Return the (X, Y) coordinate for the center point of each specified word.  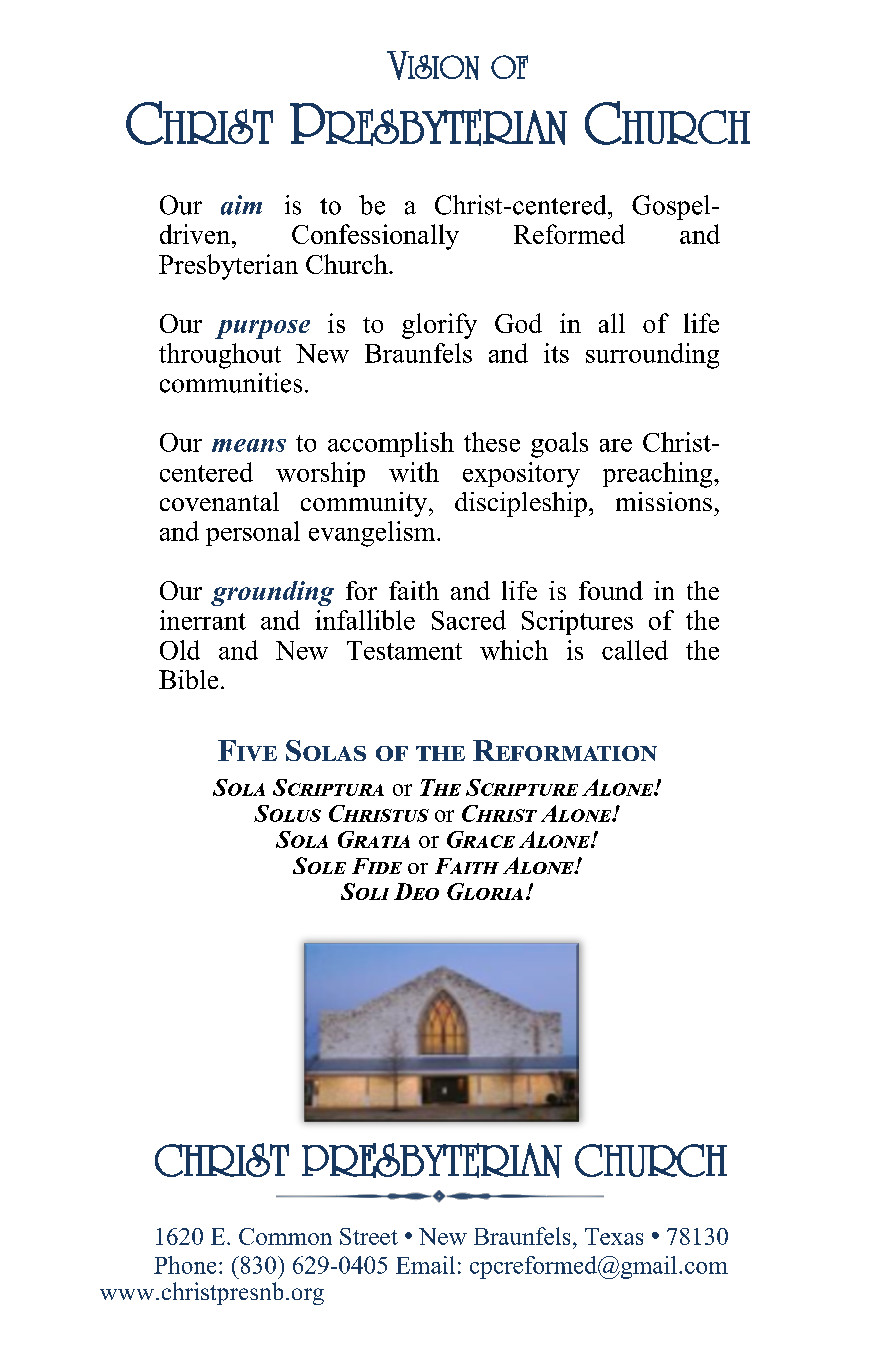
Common (285, 1236)
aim (241, 205)
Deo (416, 891)
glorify (439, 326)
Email (425, 1265)
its (556, 353)
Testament (404, 650)
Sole (319, 865)
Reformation (565, 750)
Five (247, 750)
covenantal (219, 501)
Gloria (485, 891)
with (414, 472)
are (616, 445)
